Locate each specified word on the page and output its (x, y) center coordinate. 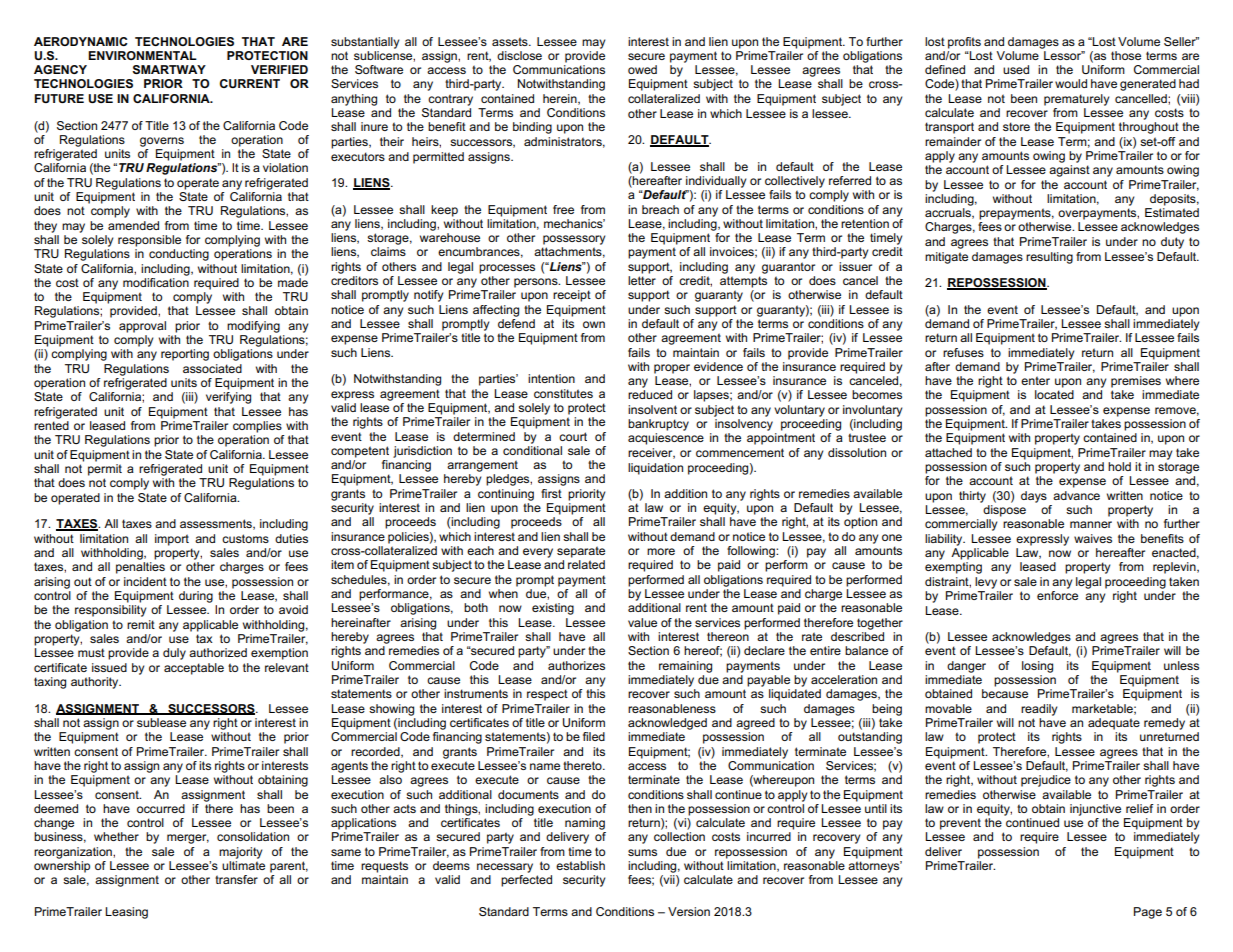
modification (156, 282)
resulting (1049, 258)
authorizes (576, 665)
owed (642, 69)
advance (1076, 495)
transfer (236, 879)
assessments (217, 524)
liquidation (655, 469)
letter (642, 280)
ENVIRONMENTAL (142, 55)
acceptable (194, 669)
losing (1037, 667)
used (1016, 69)
